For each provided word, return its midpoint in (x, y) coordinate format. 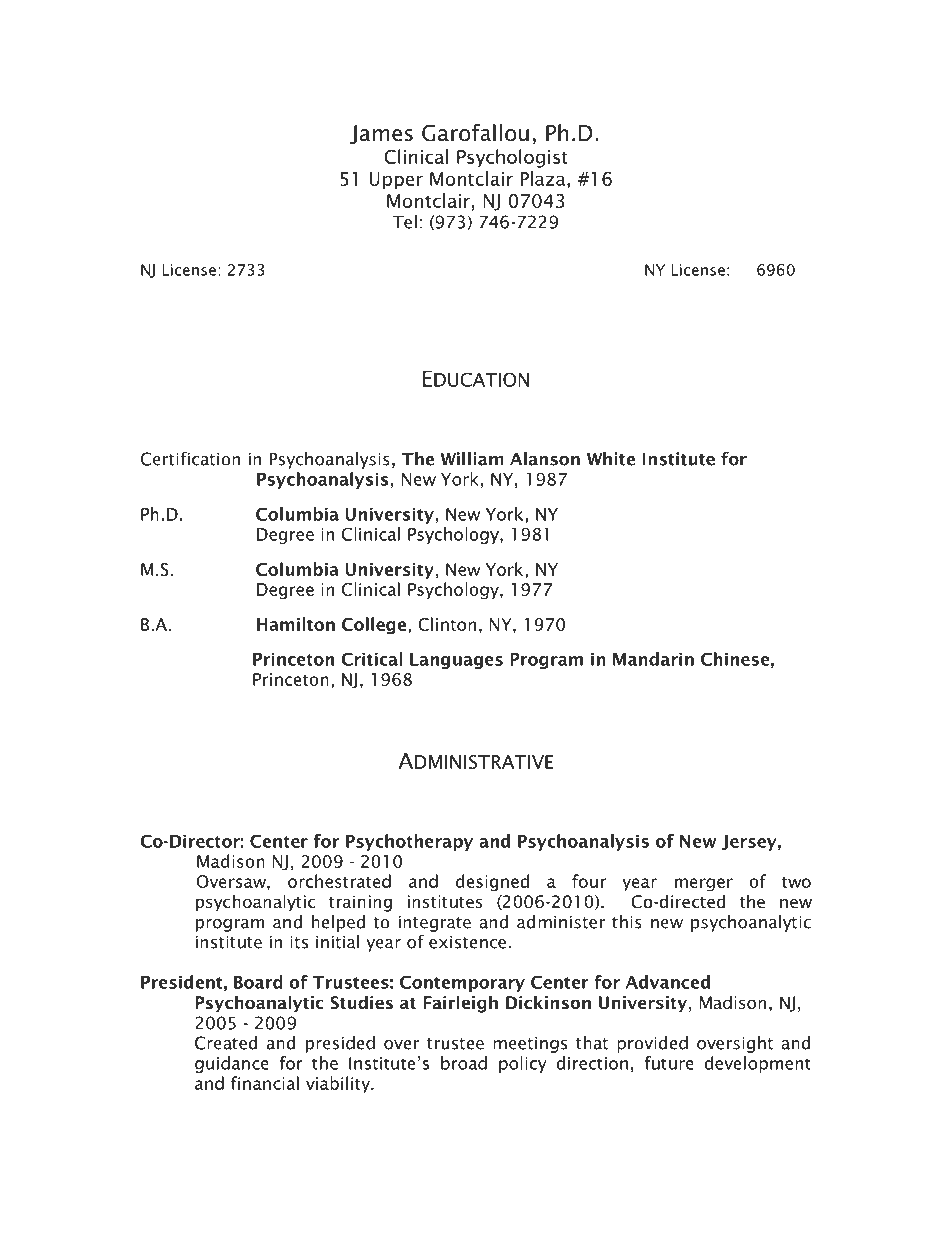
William (472, 459)
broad (464, 1063)
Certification (190, 459)
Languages (456, 661)
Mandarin (653, 659)
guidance (232, 1064)
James (381, 134)
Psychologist (512, 158)
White (611, 459)
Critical (372, 659)
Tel (405, 222)
